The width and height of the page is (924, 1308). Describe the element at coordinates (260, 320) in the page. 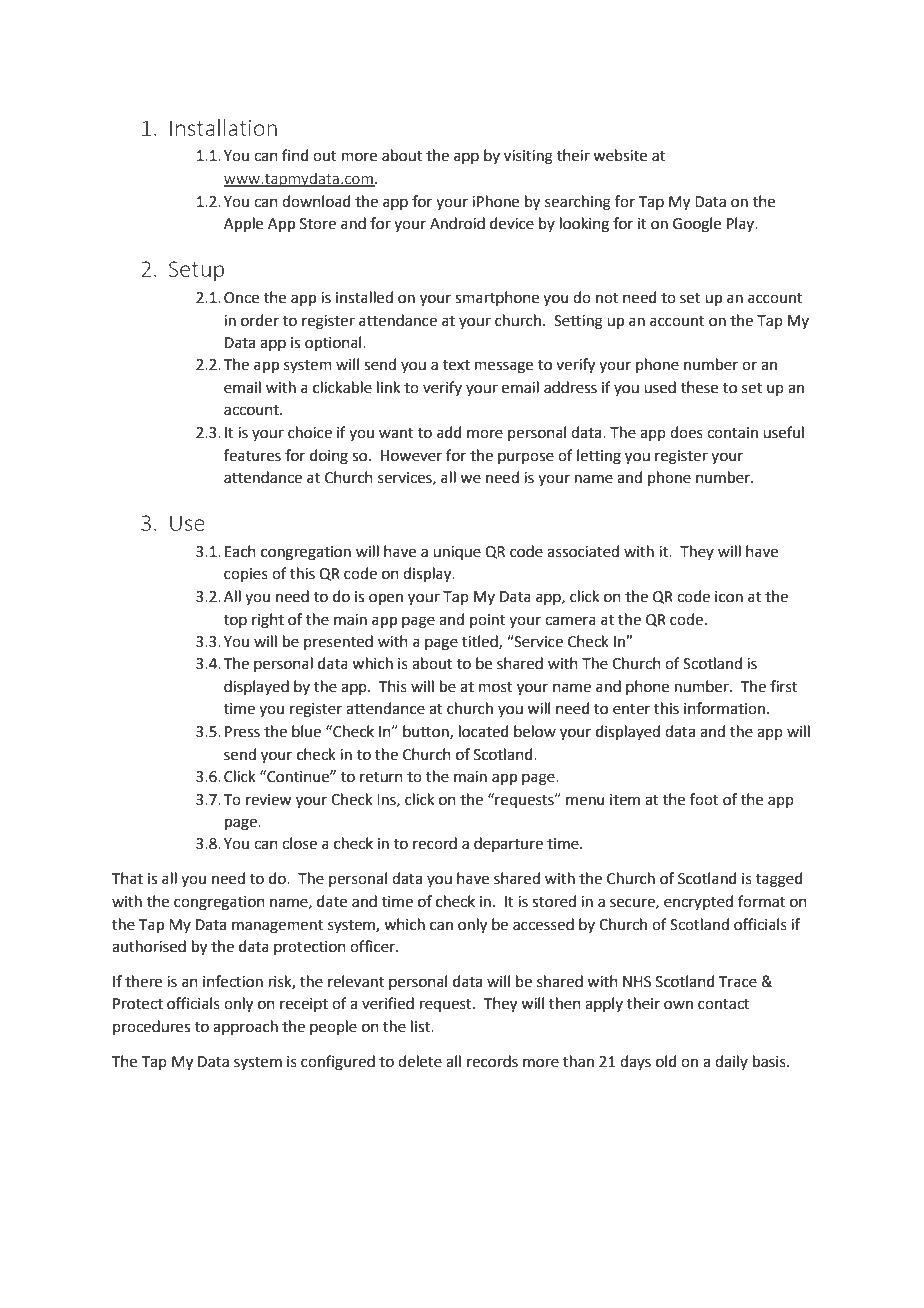

I see `order` at that location.
